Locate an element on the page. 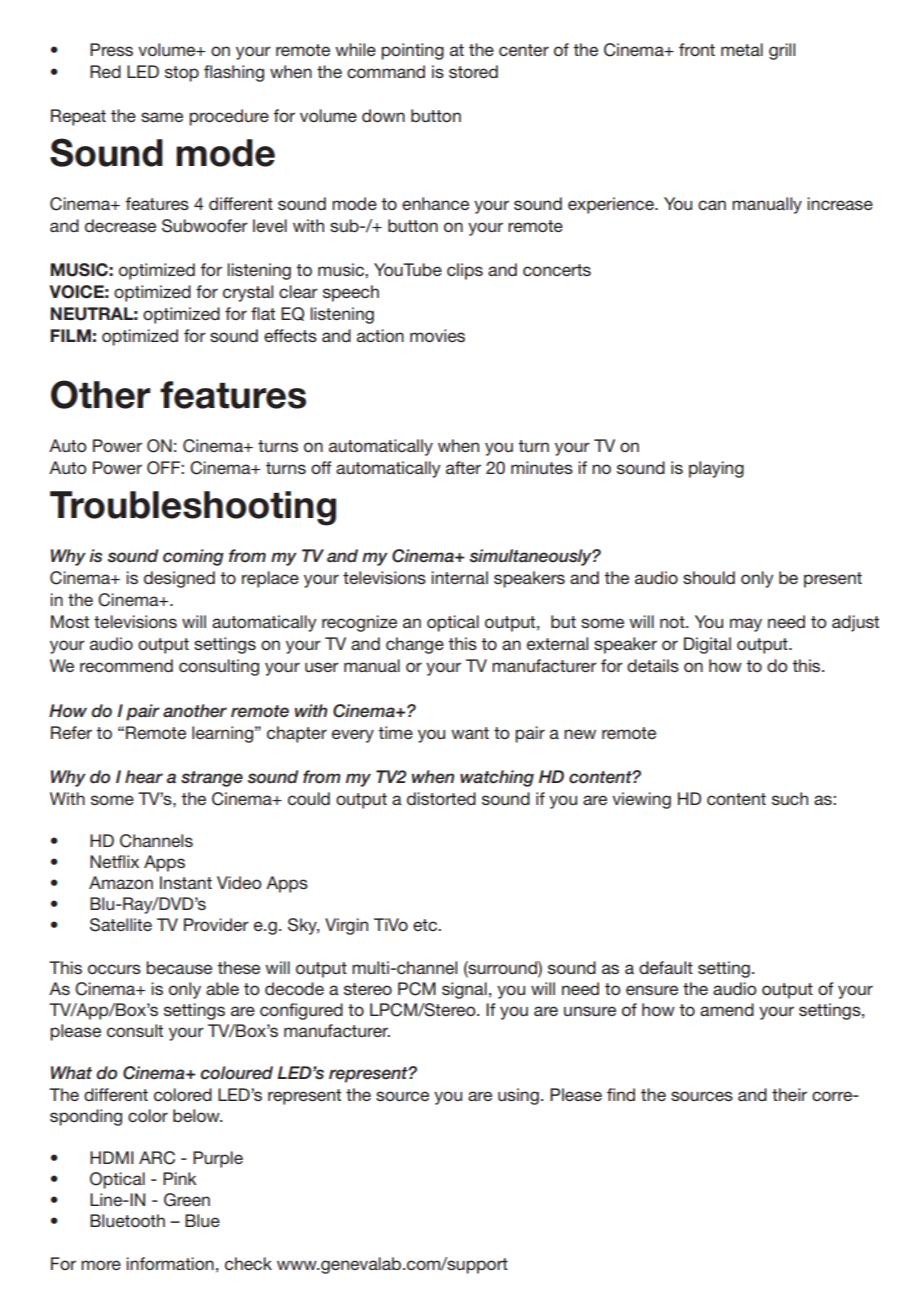  using is located at coordinates (518, 1096).
